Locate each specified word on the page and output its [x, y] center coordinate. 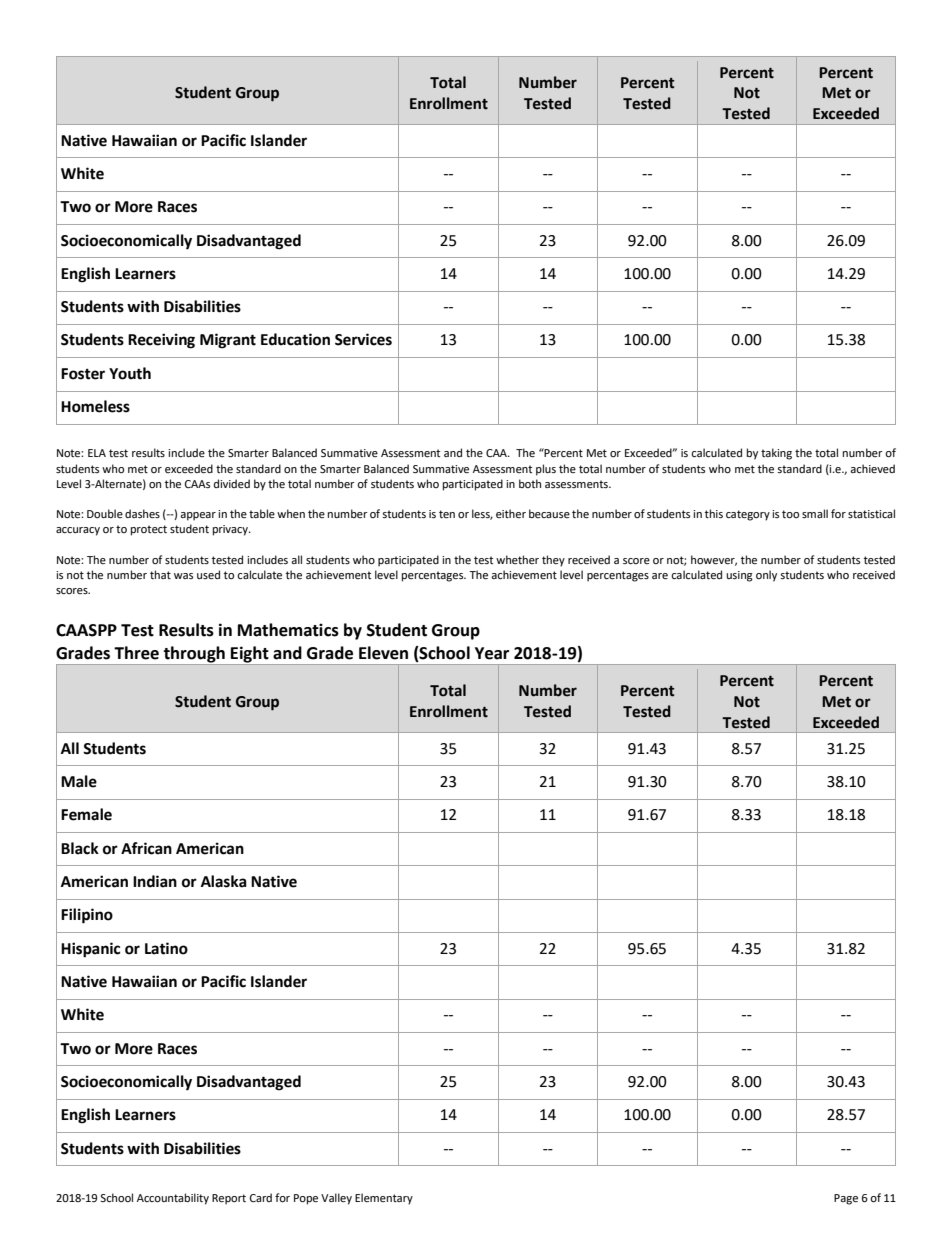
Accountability [173, 1199]
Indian [155, 881]
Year [492, 653]
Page [846, 1199]
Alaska [224, 881]
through [194, 655]
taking [776, 454]
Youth [130, 373]
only [766, 576]
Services [363, 339]
